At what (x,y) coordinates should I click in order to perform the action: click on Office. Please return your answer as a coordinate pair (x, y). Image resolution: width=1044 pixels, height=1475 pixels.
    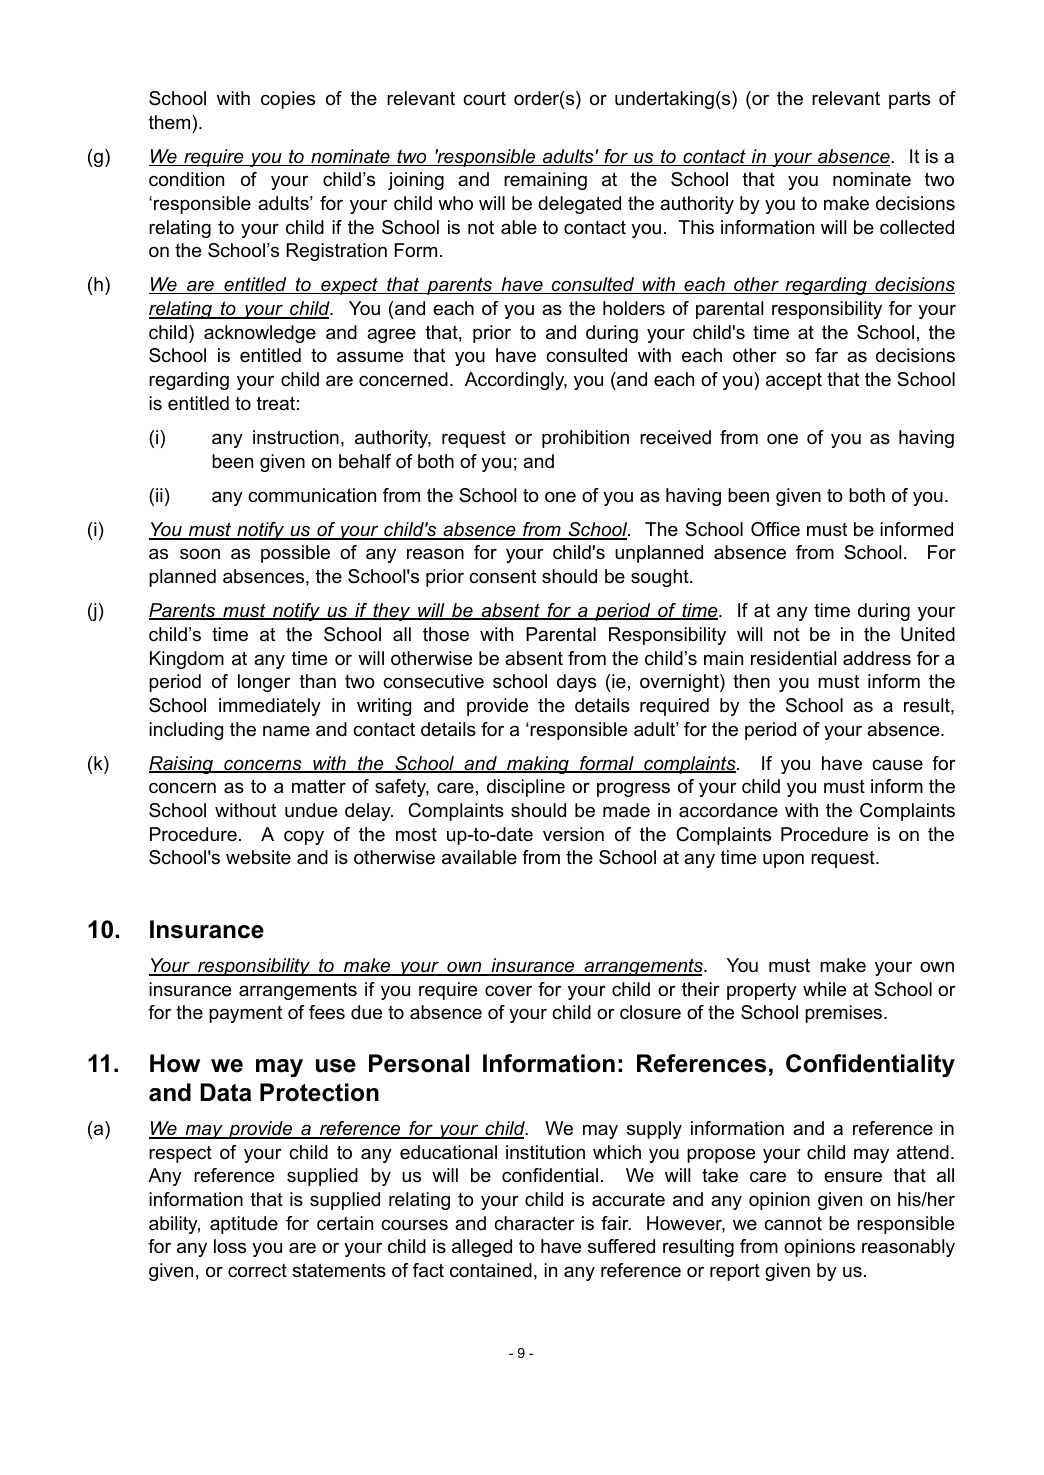
    Looking at the image, I should click on (775, 529).
